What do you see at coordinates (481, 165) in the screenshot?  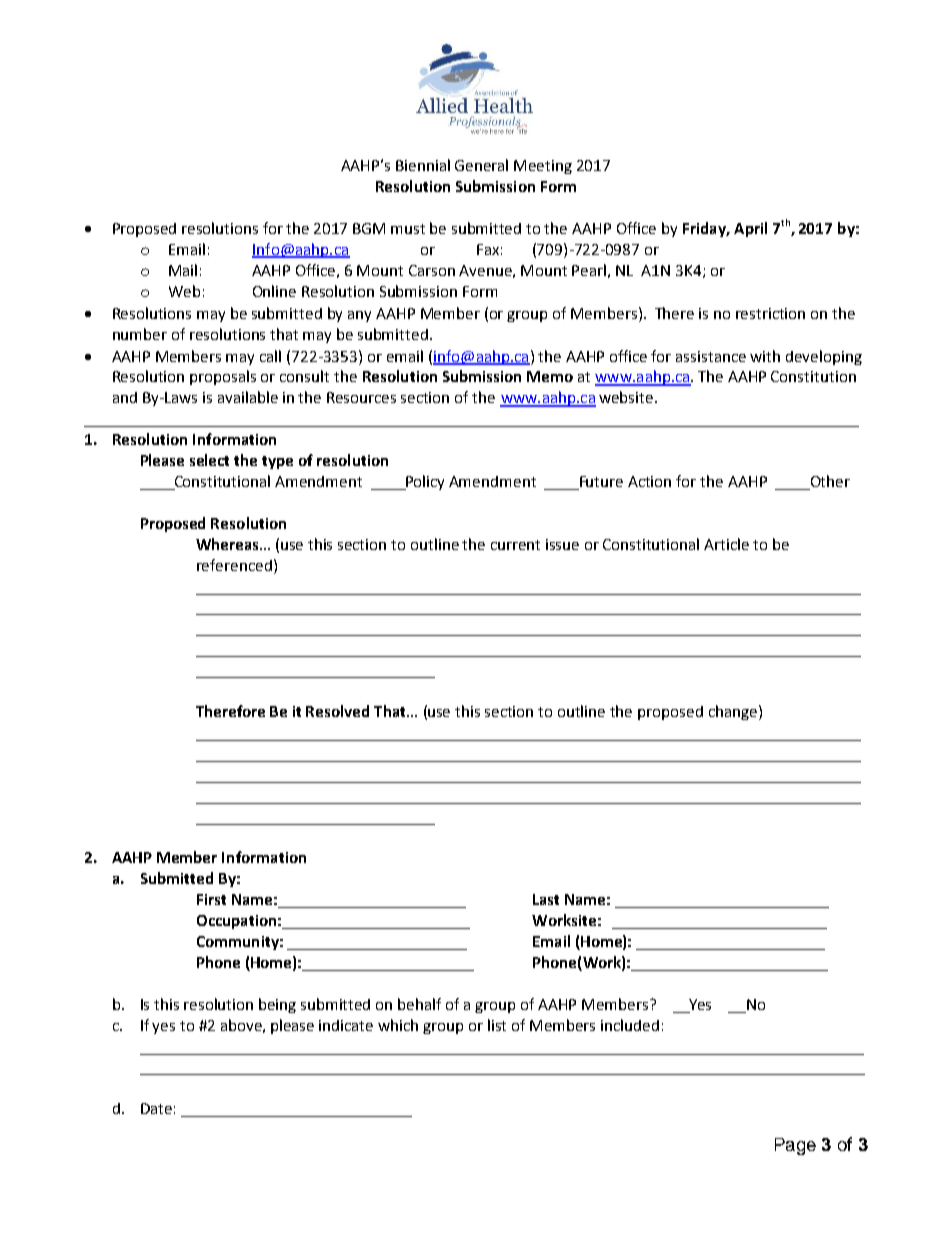 I see `General` at bounding box center [481, 165].
